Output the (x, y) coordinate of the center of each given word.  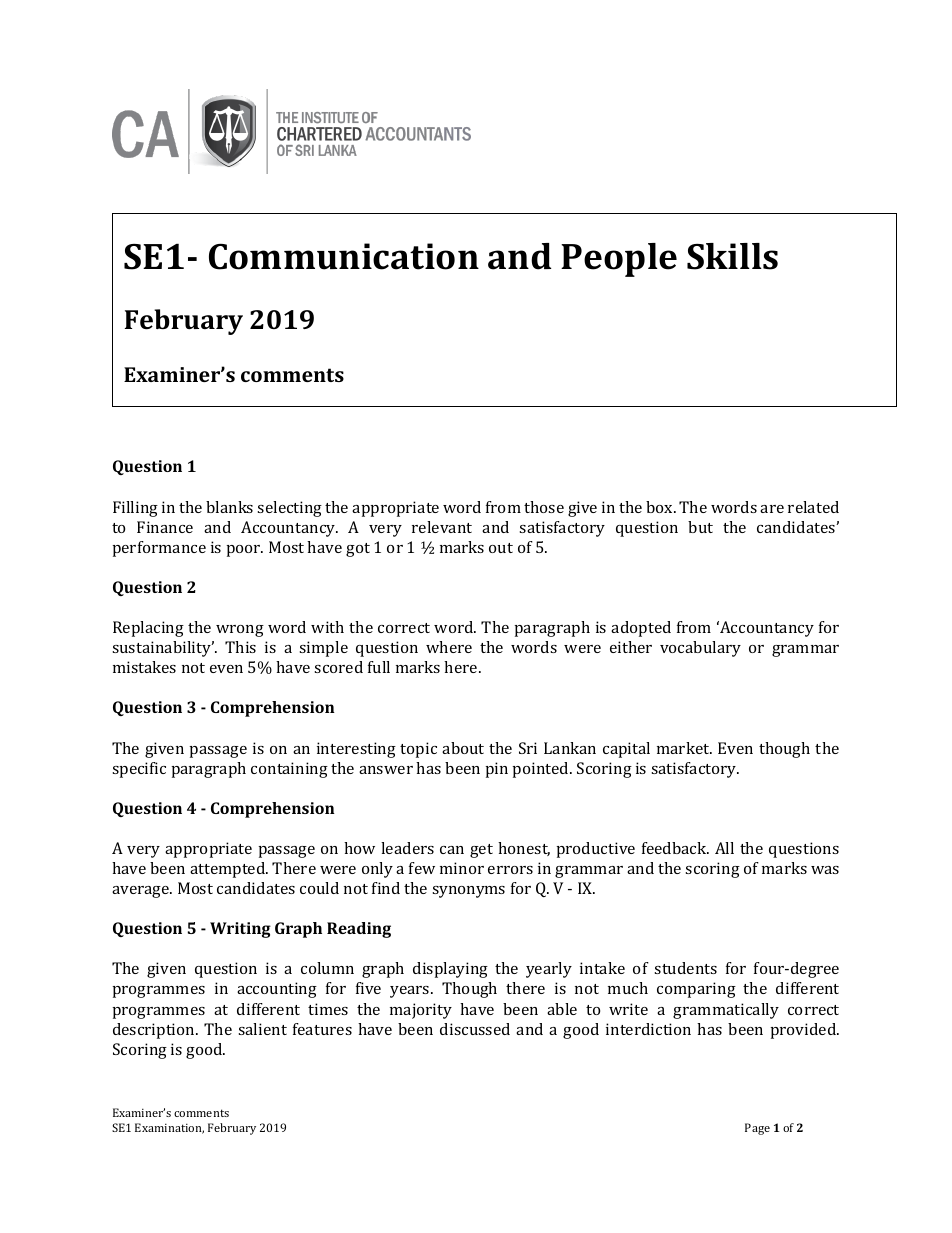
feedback (675, 848)
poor (245, 551)
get (481, 851)
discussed (475, 1029)
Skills (732, 256)
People (619, 260)
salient (262, 1029)
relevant (442, 527)
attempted (229, 870)
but (700, 527)
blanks (229, 507)
